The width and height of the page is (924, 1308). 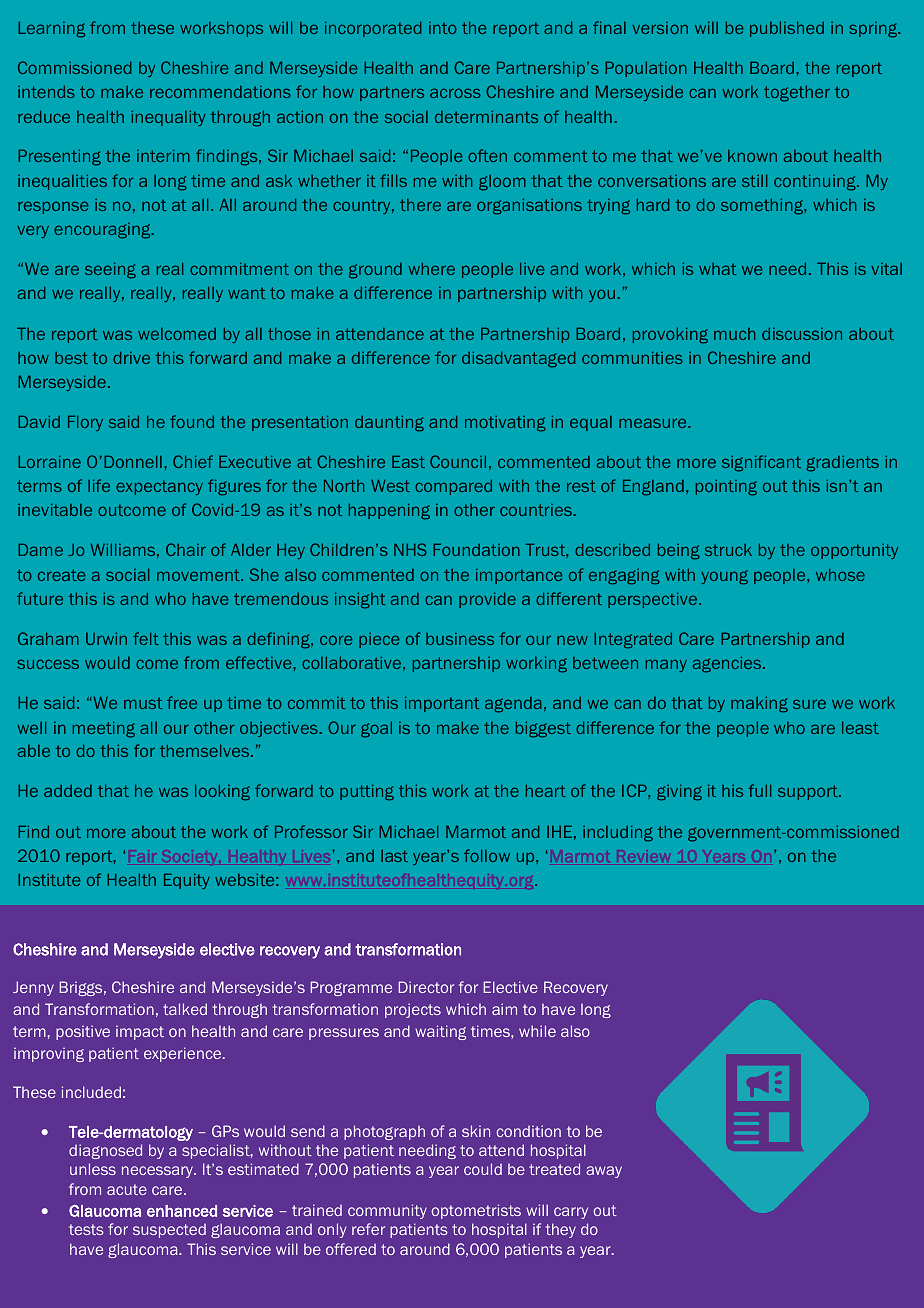 What do you see at coordinates (220, 92) in the page?
I see `recommendations` at bounding box center [220, 92].
